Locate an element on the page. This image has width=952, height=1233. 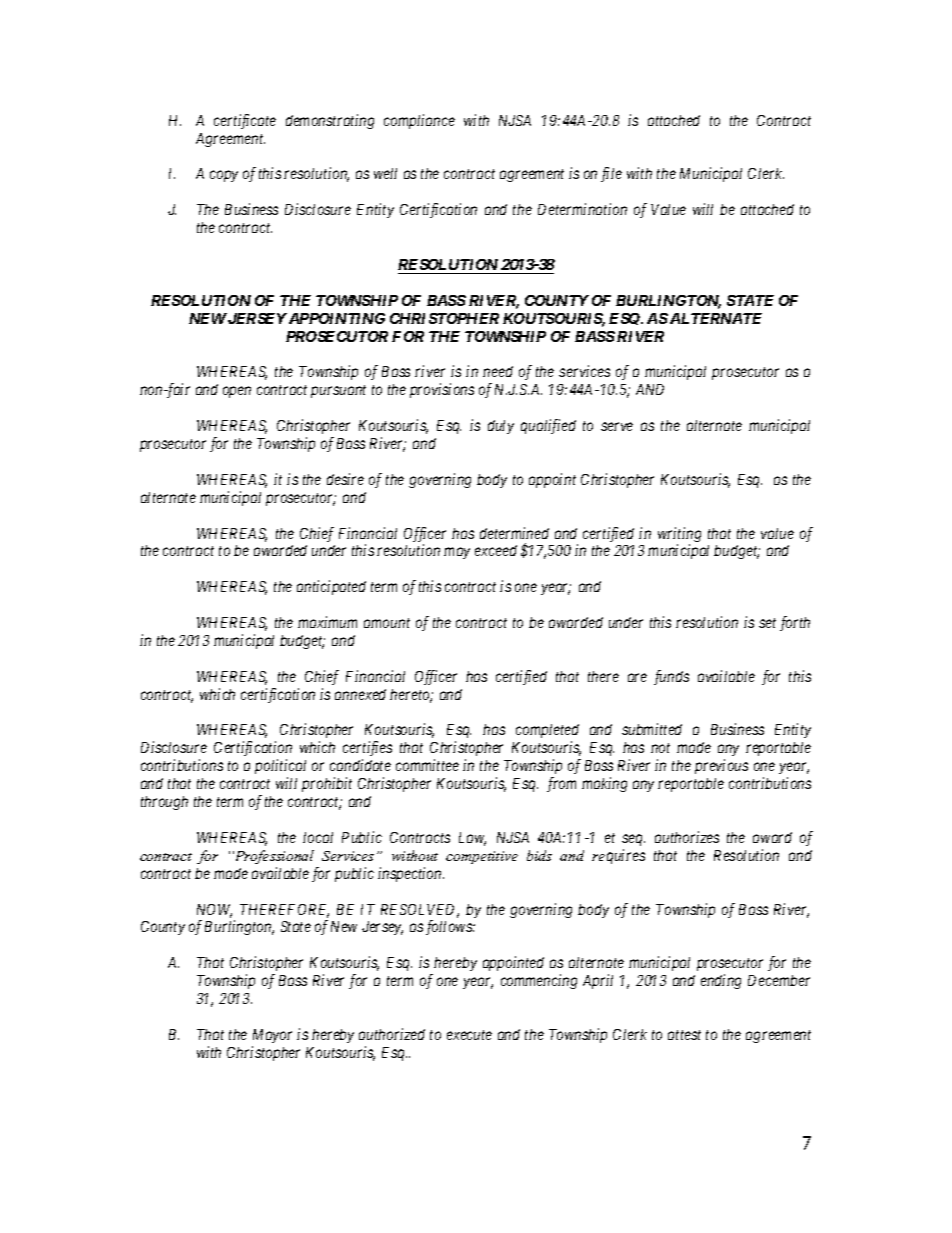
anticipated is located at coordinates (331, 587).
